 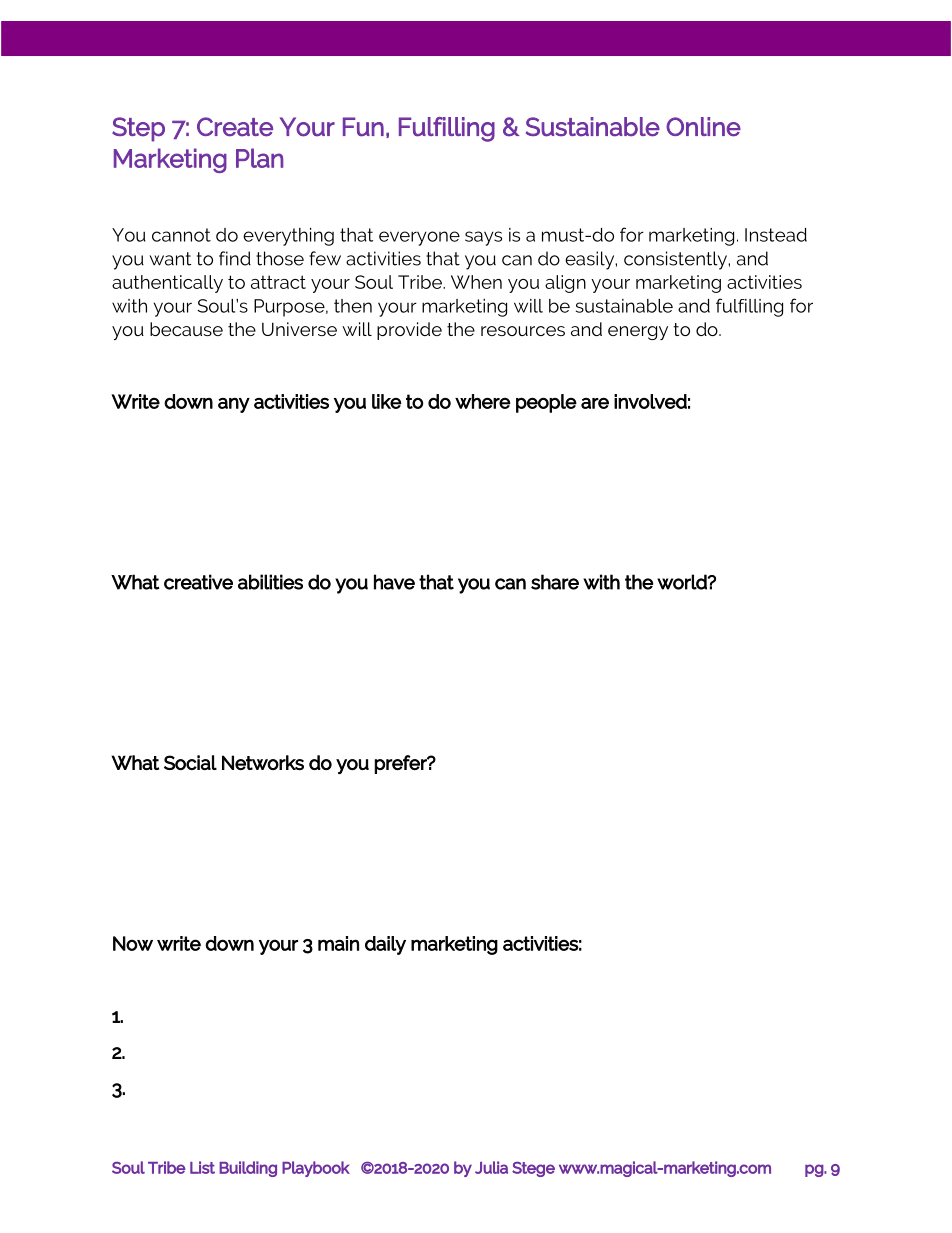 What do you see at coordinates (235, 127) in the screenshot?
I see `Create` at bounding box center [235, 127].
